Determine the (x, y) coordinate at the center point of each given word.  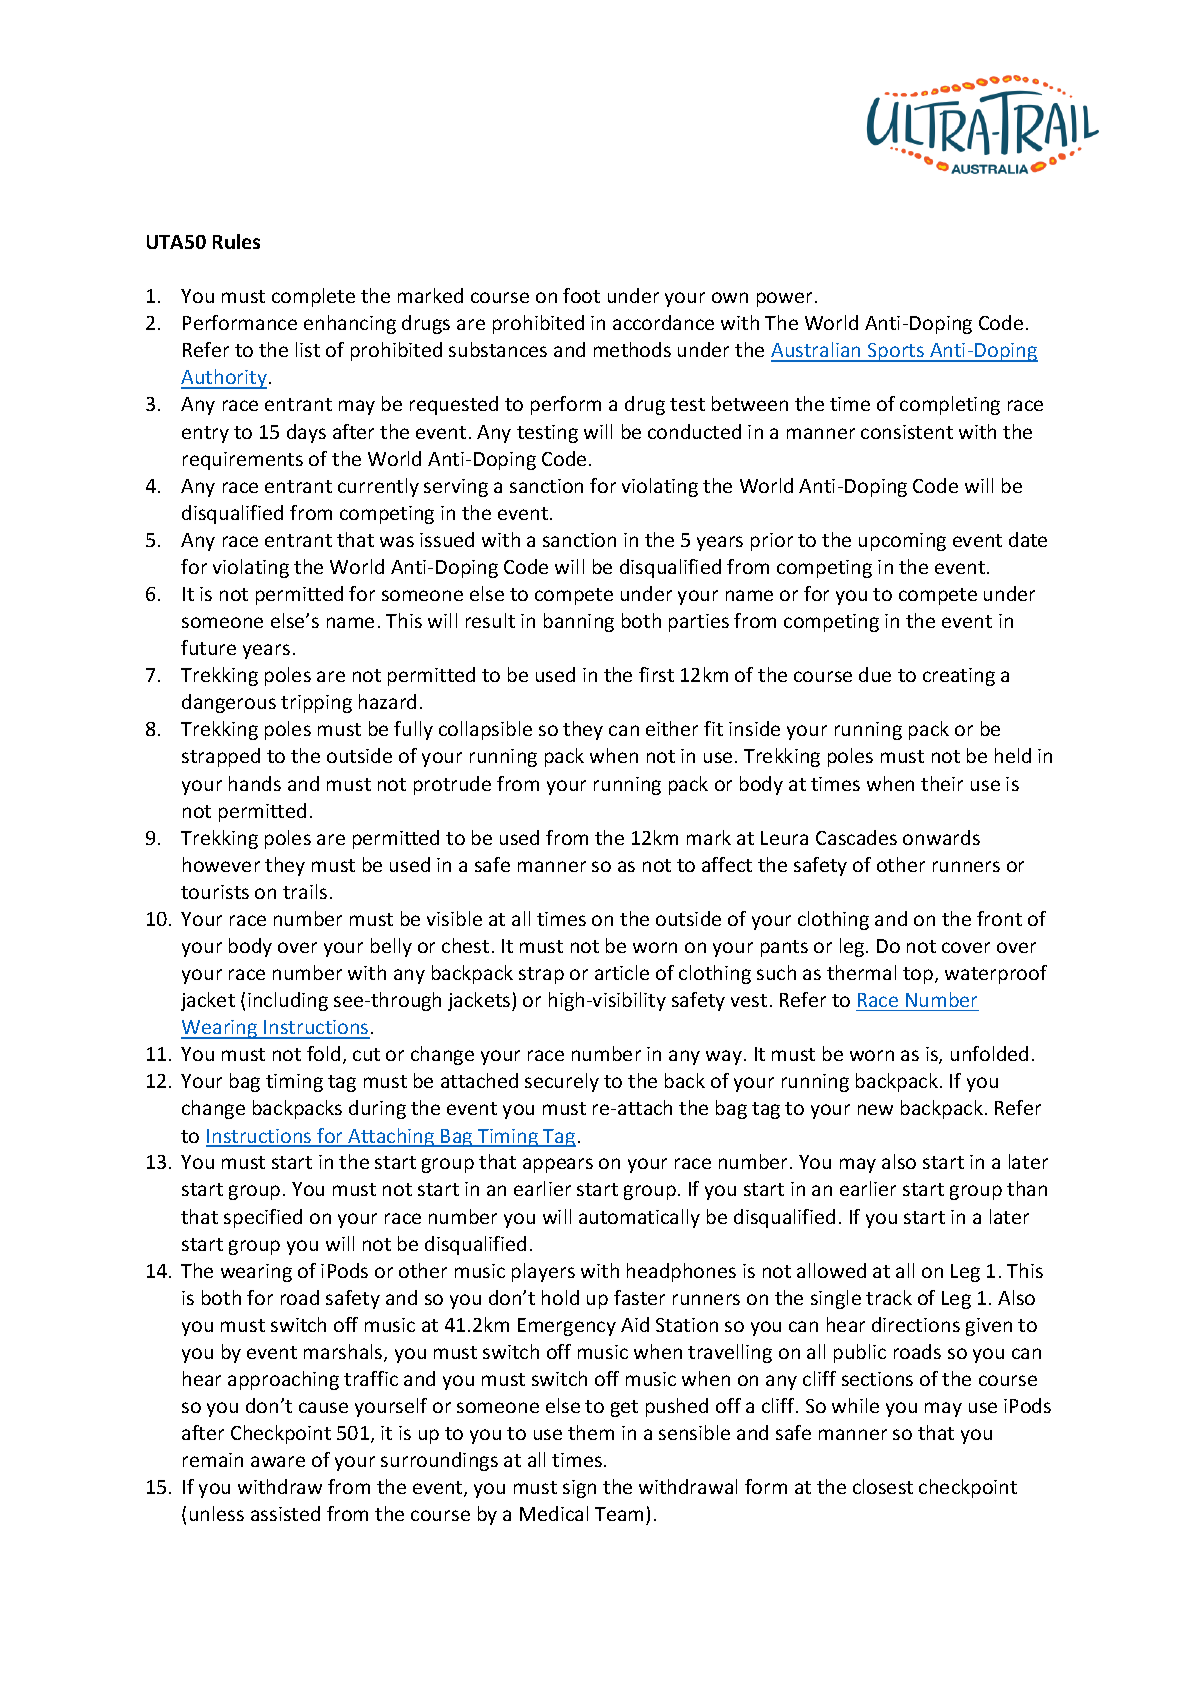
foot (581, 295)
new (875, 1109)
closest (883, 1486)
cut (366, 1054)
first (656, 674)
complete (313, 297)
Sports (896, 352)
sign (579, 1489)
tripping (316, 704)
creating (959, 677)
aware (278, 1461)
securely (562, 1082)
